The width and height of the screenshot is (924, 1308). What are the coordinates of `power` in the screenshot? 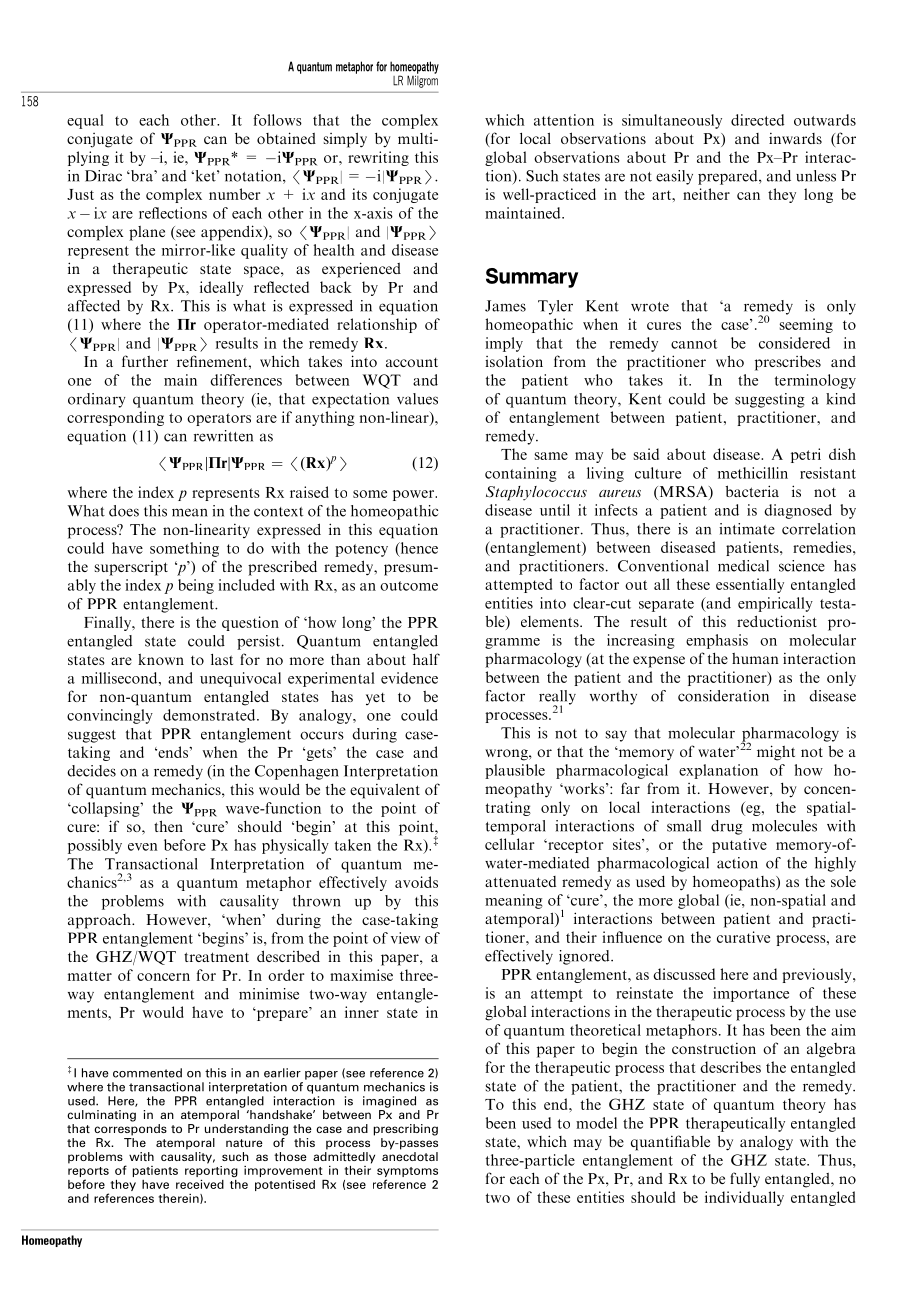 It's located at (414, 495).
